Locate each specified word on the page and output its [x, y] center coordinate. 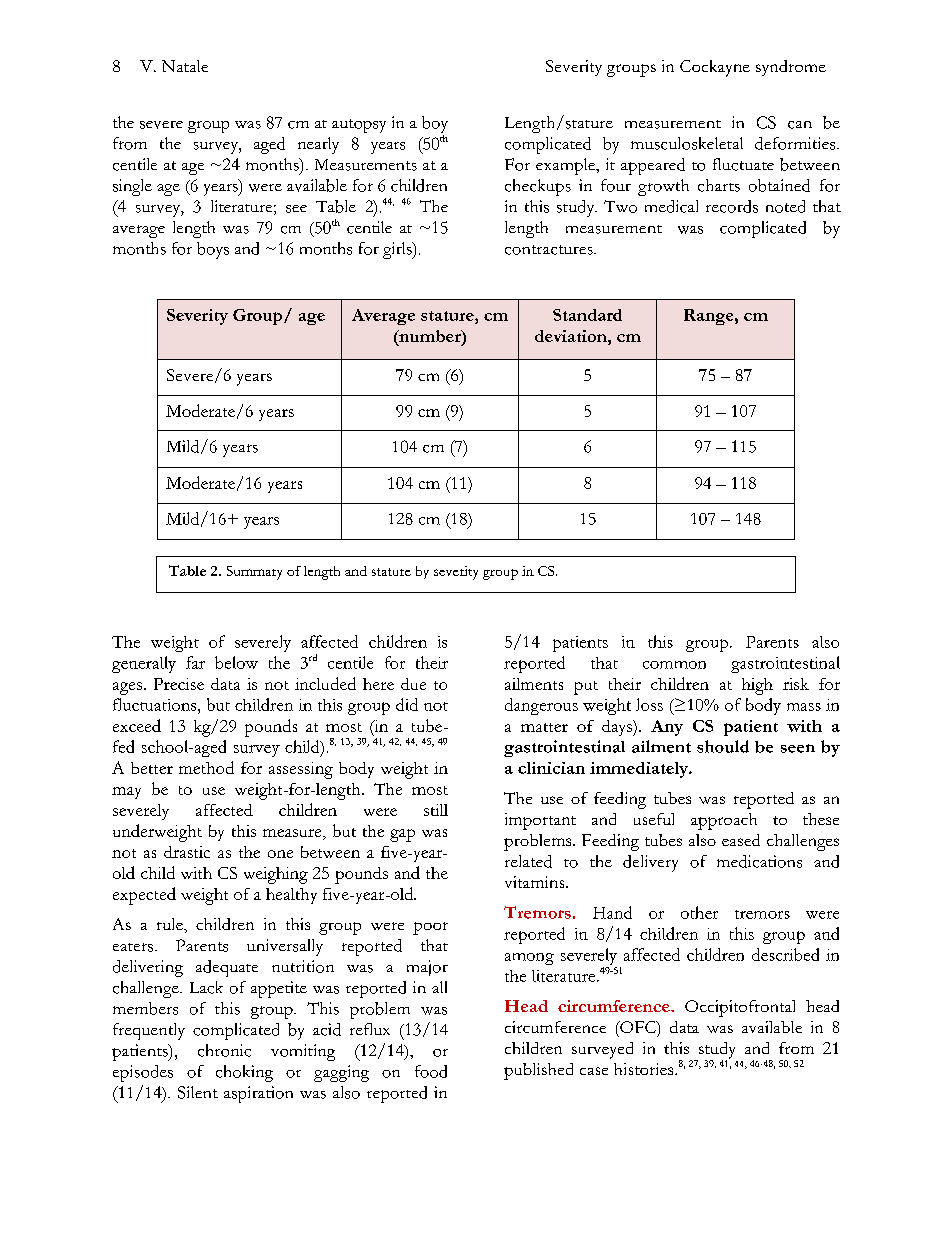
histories [645, 1069]
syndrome [791, 68]
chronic [224, 1050]
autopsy [359, 126]
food [431, 1071]
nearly [318, 145]
